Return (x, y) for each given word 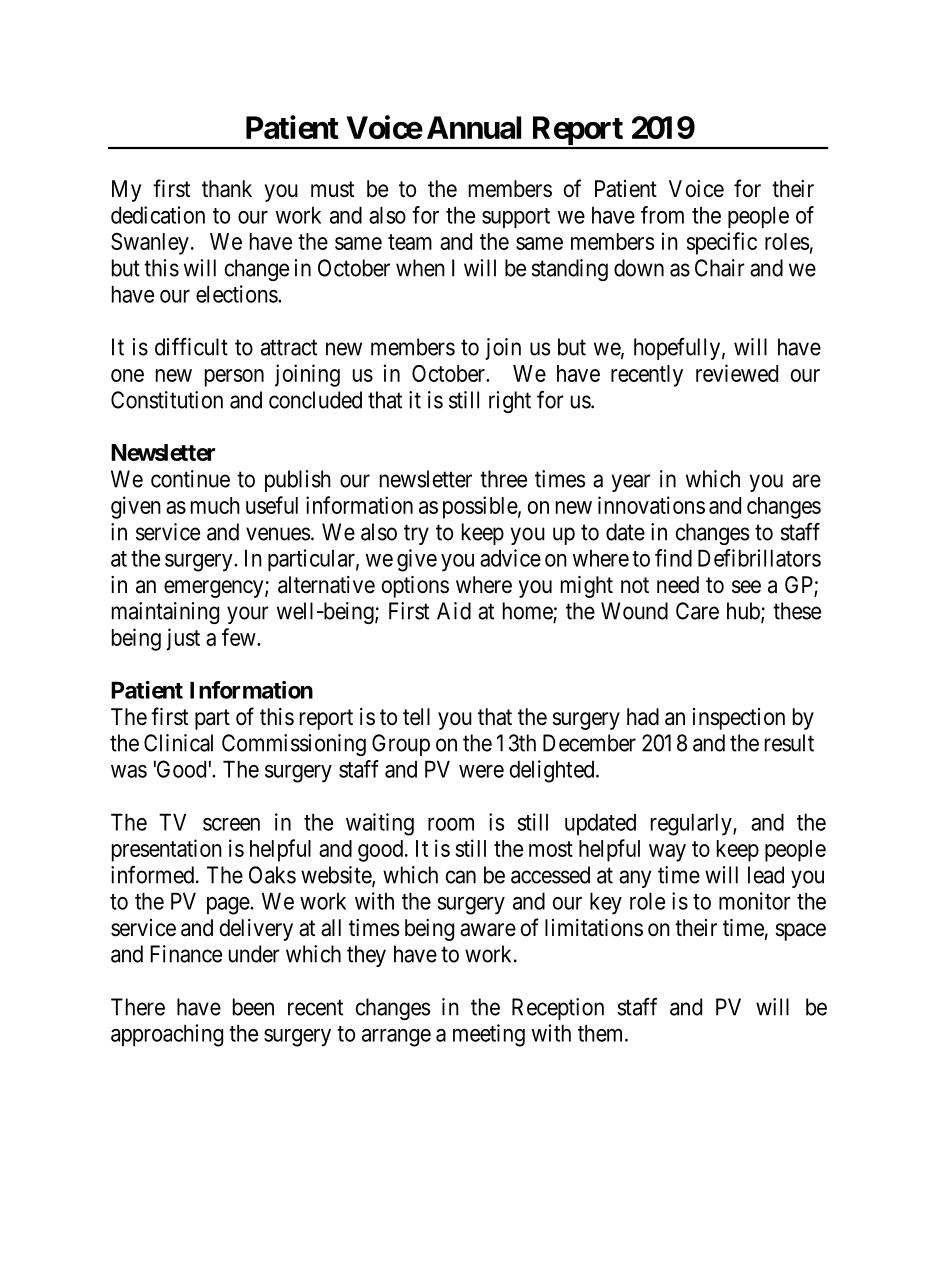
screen (231, 824)
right (510, 402)
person (234, 378)
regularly (692, 824)
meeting (489, 1035)
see (746, 587)
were (481, 771)
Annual (474, 127)
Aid (454, 611)
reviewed (737, 373)
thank (227, 189)
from (662, 215)
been (253, 1007)
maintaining (165, 613)
